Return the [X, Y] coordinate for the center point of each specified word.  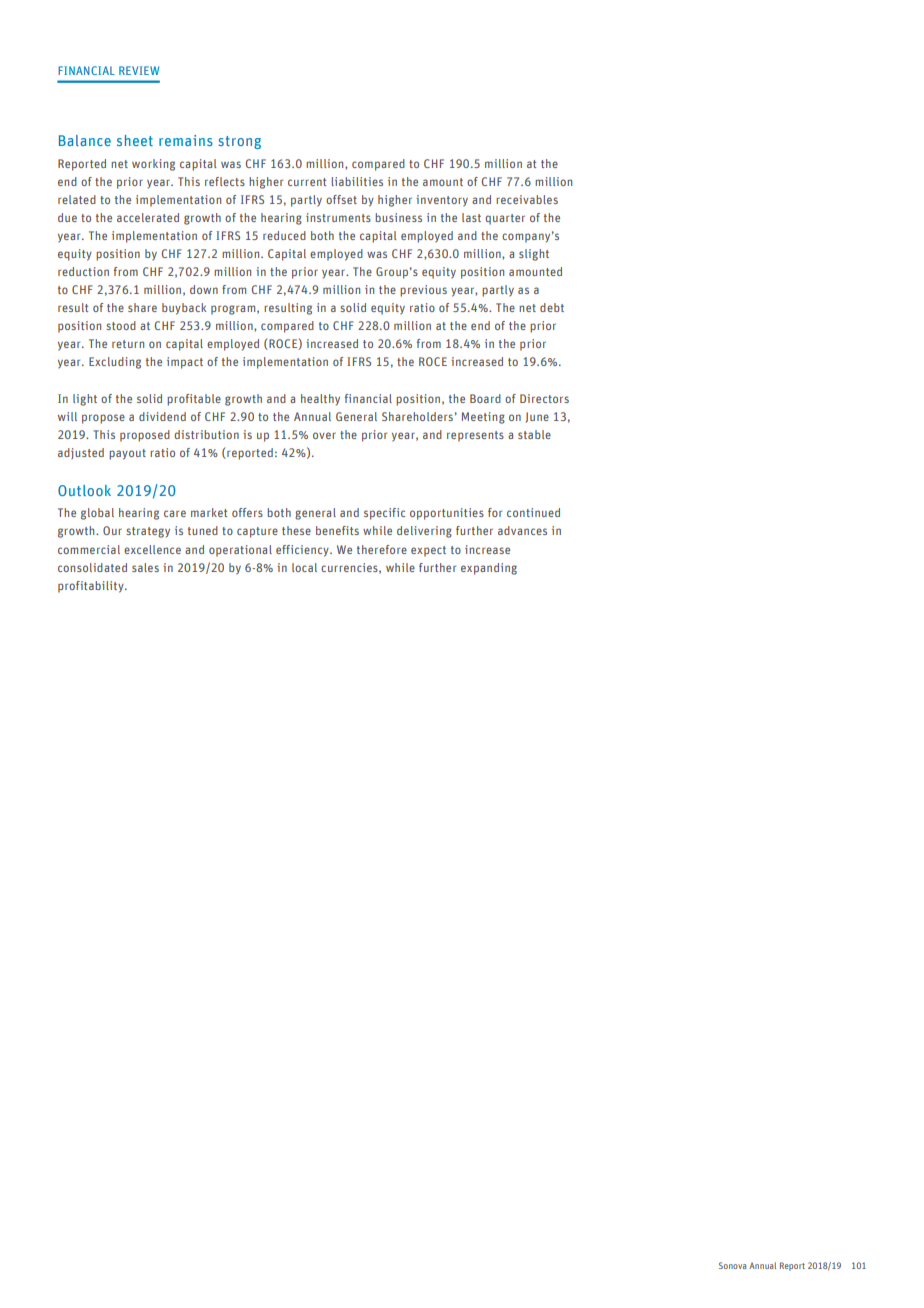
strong [239, 142]
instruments [338, 217]
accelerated [148, 217]
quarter [505, 219]
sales [145, 567]
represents [475, 436]
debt [552, 307]
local [304, 567]
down [204, 289]
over [324, 435]
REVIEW [139, 70]
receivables [527, 199]
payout [127, 454]
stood [121, 325]
